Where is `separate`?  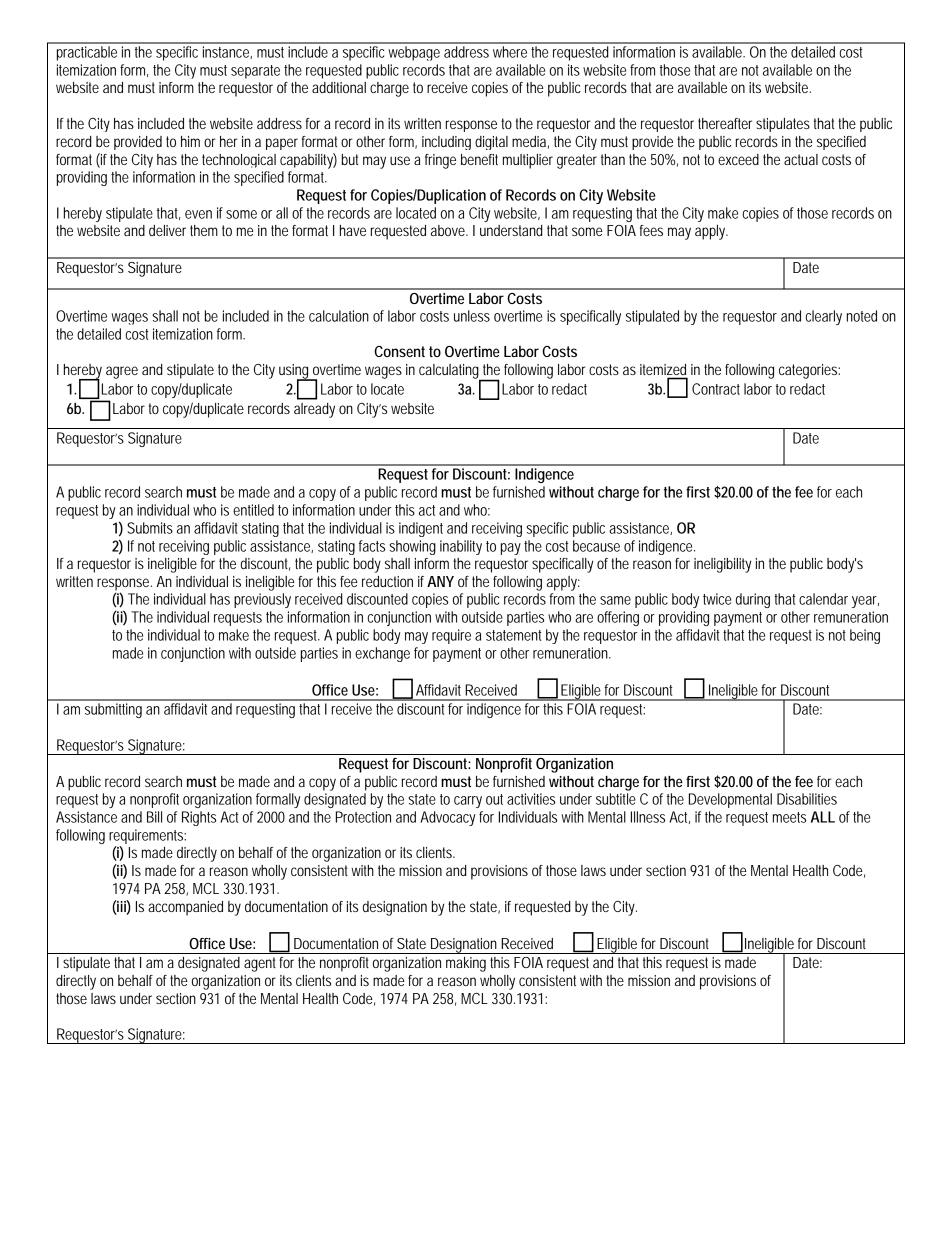 separate is located at coordinates (255, 72).
